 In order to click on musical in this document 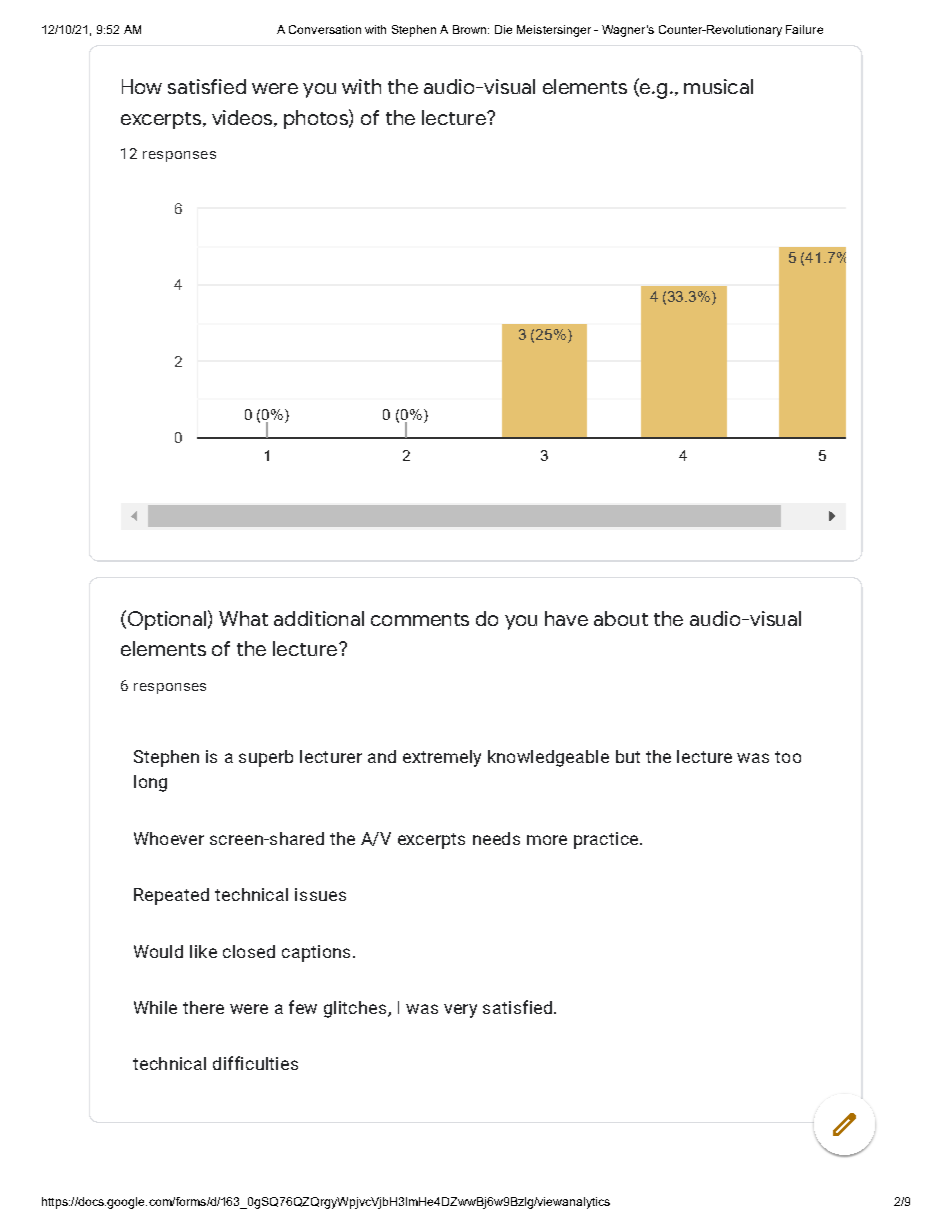, I will do `click(718, 86)`.
